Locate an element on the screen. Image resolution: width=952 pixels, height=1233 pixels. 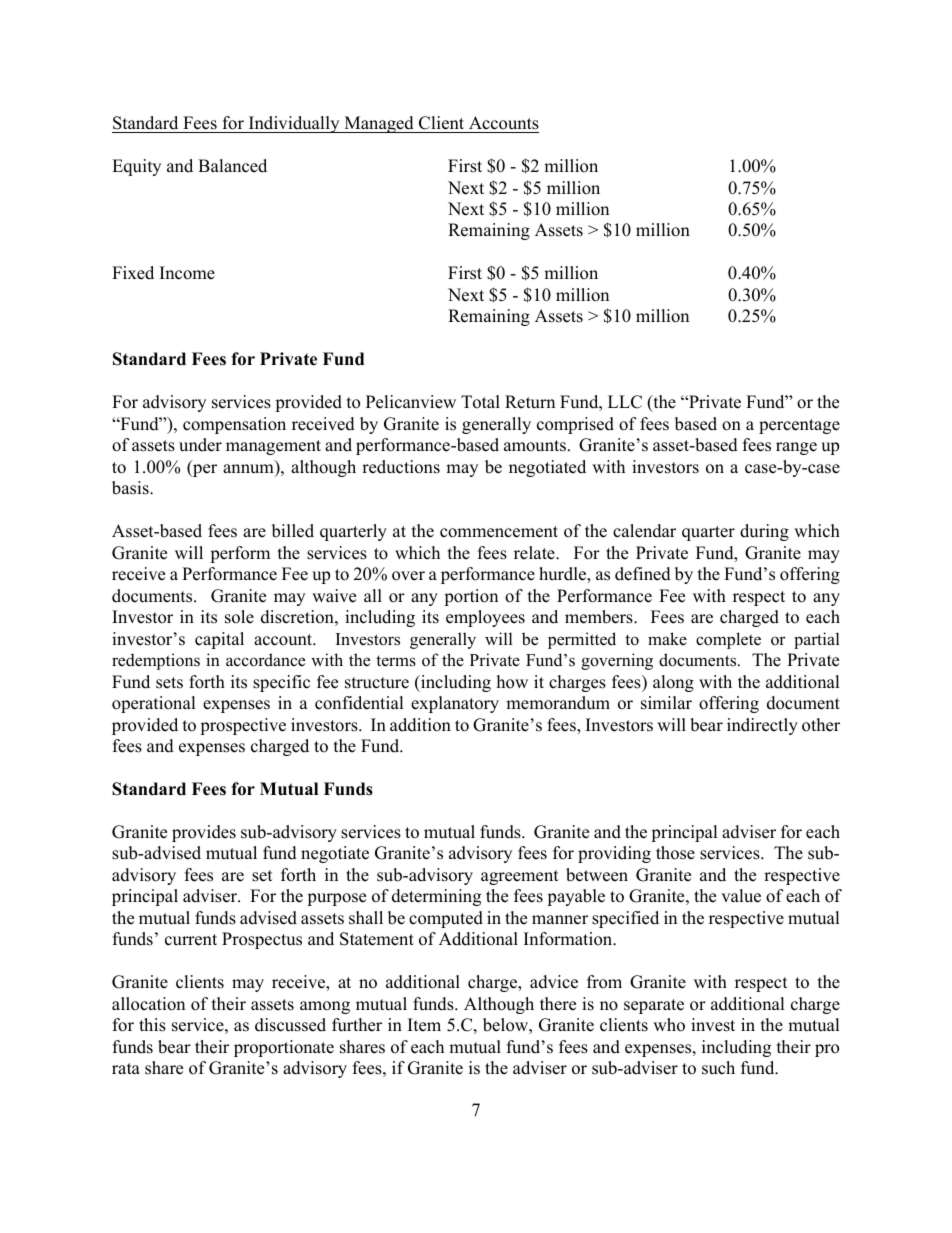
Item is located at coordinates (424, 1025).
